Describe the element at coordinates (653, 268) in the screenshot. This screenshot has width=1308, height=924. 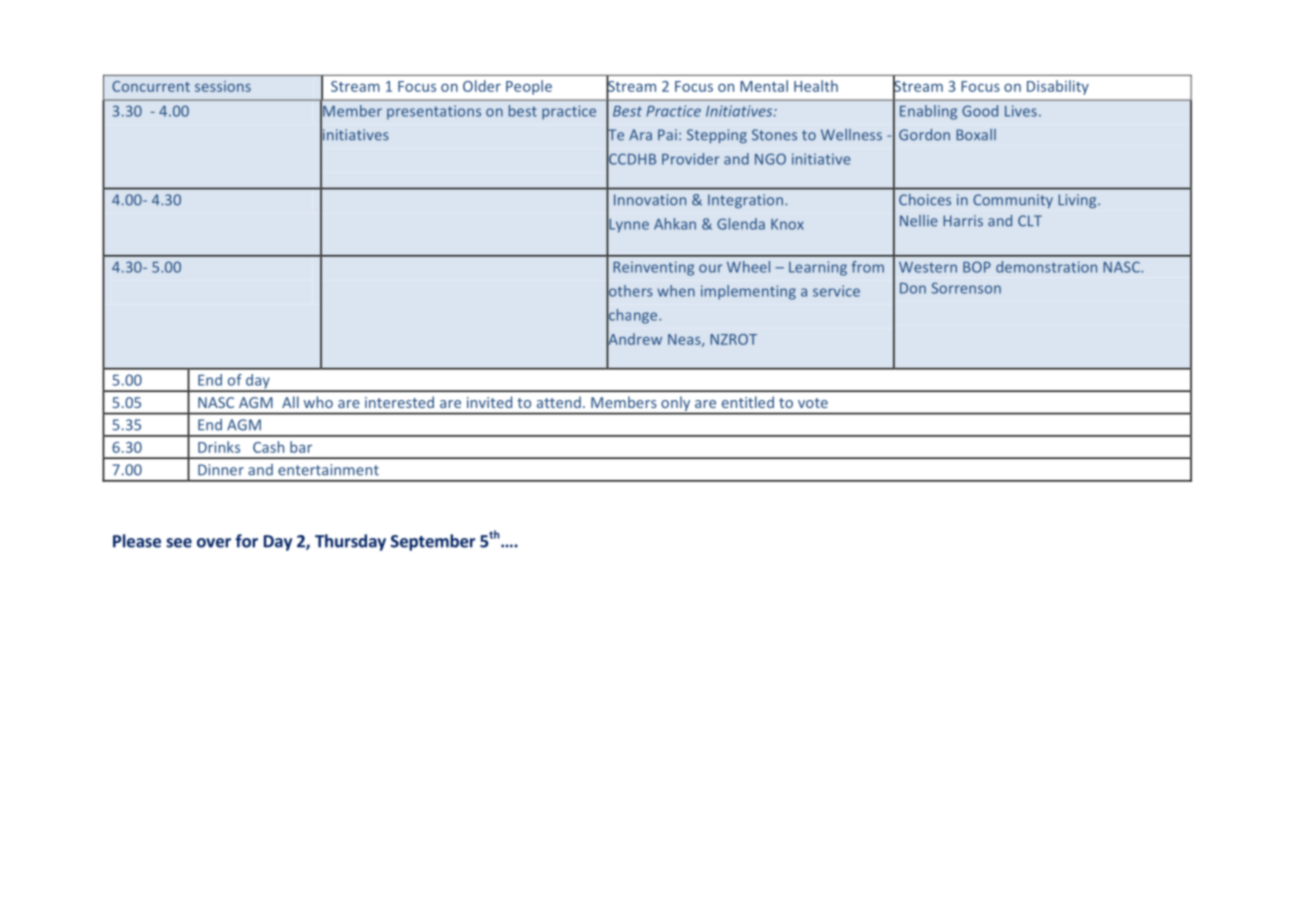
I see `Reinventing` at that location.
